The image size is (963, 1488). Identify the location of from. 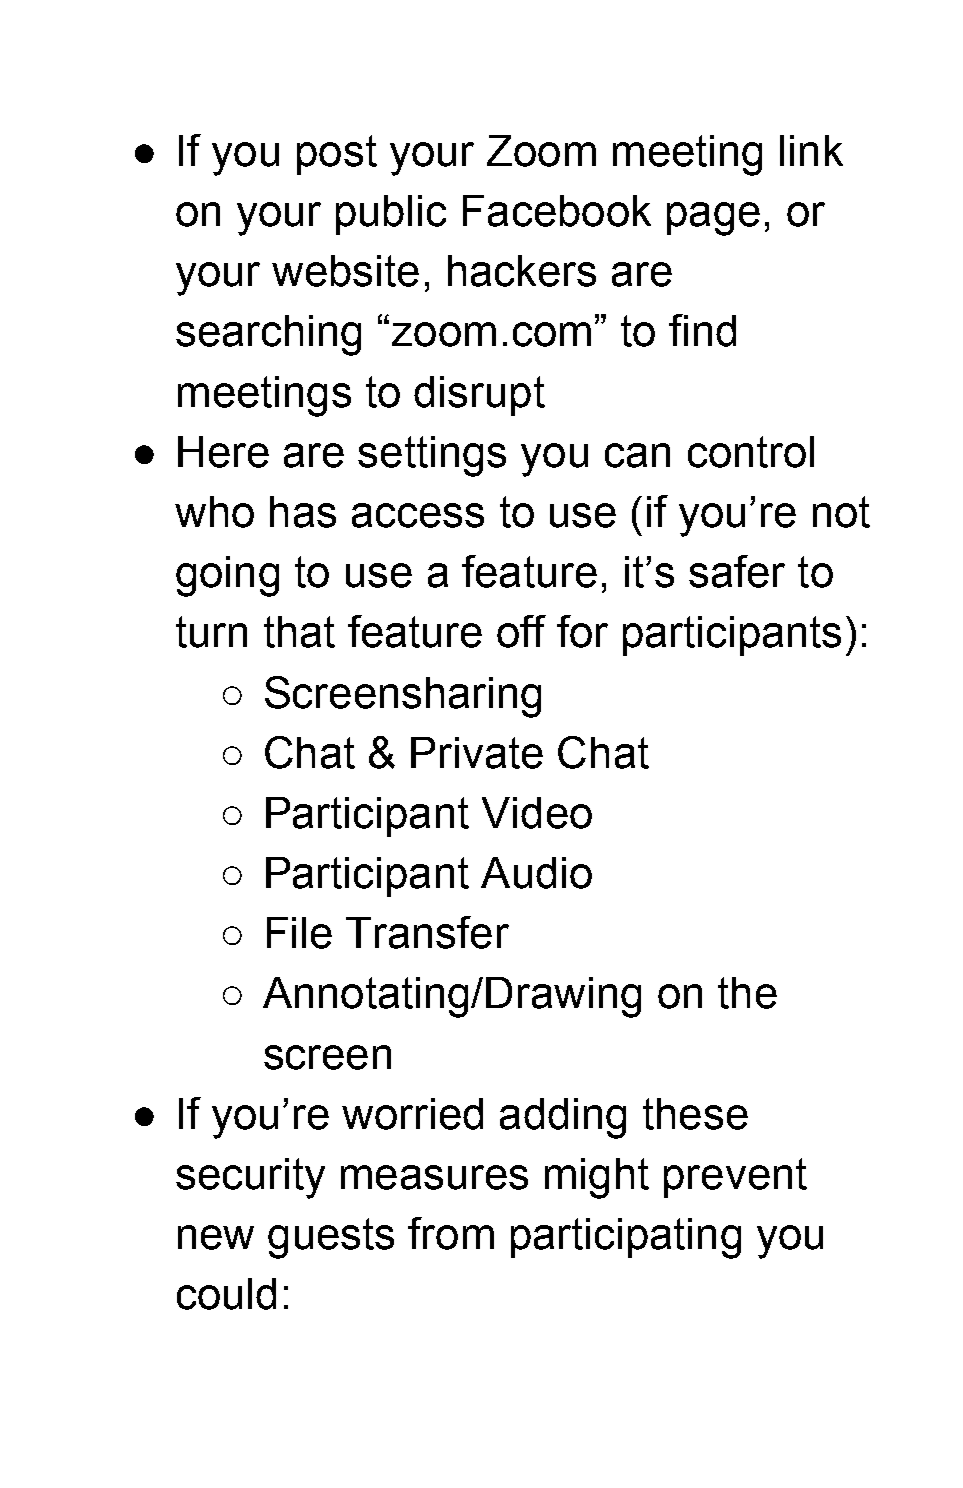
(451, 1233).
